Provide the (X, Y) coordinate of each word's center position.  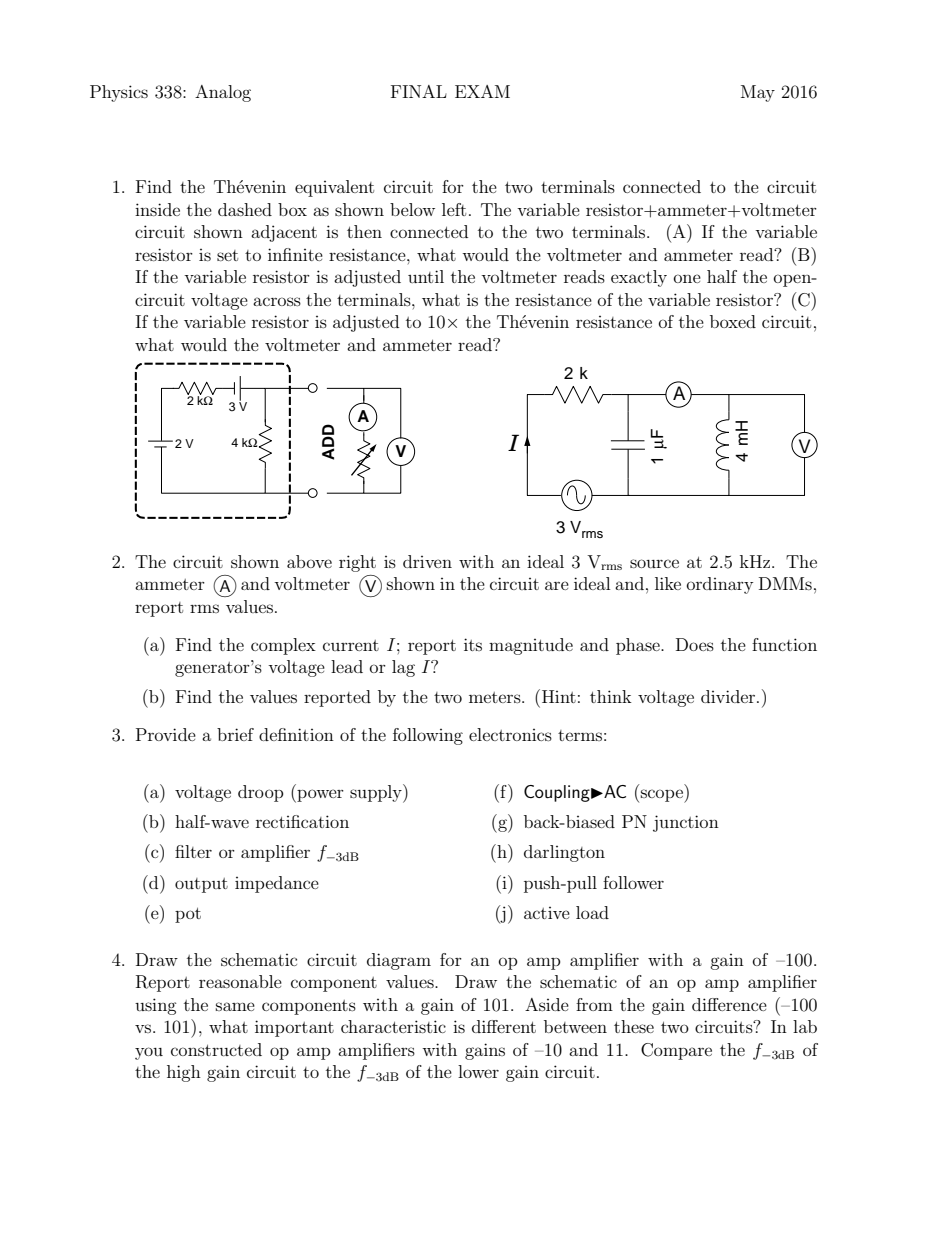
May (758, 93)
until (426, 276)
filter (193, 851)
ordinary (720, 585)
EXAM (482, 91)
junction (686, 823)
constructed (216, 1049)
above (309, 561)
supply (377, 793)
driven (427, 561)
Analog (223, 93)
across (277, 301)
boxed (733, 321)
